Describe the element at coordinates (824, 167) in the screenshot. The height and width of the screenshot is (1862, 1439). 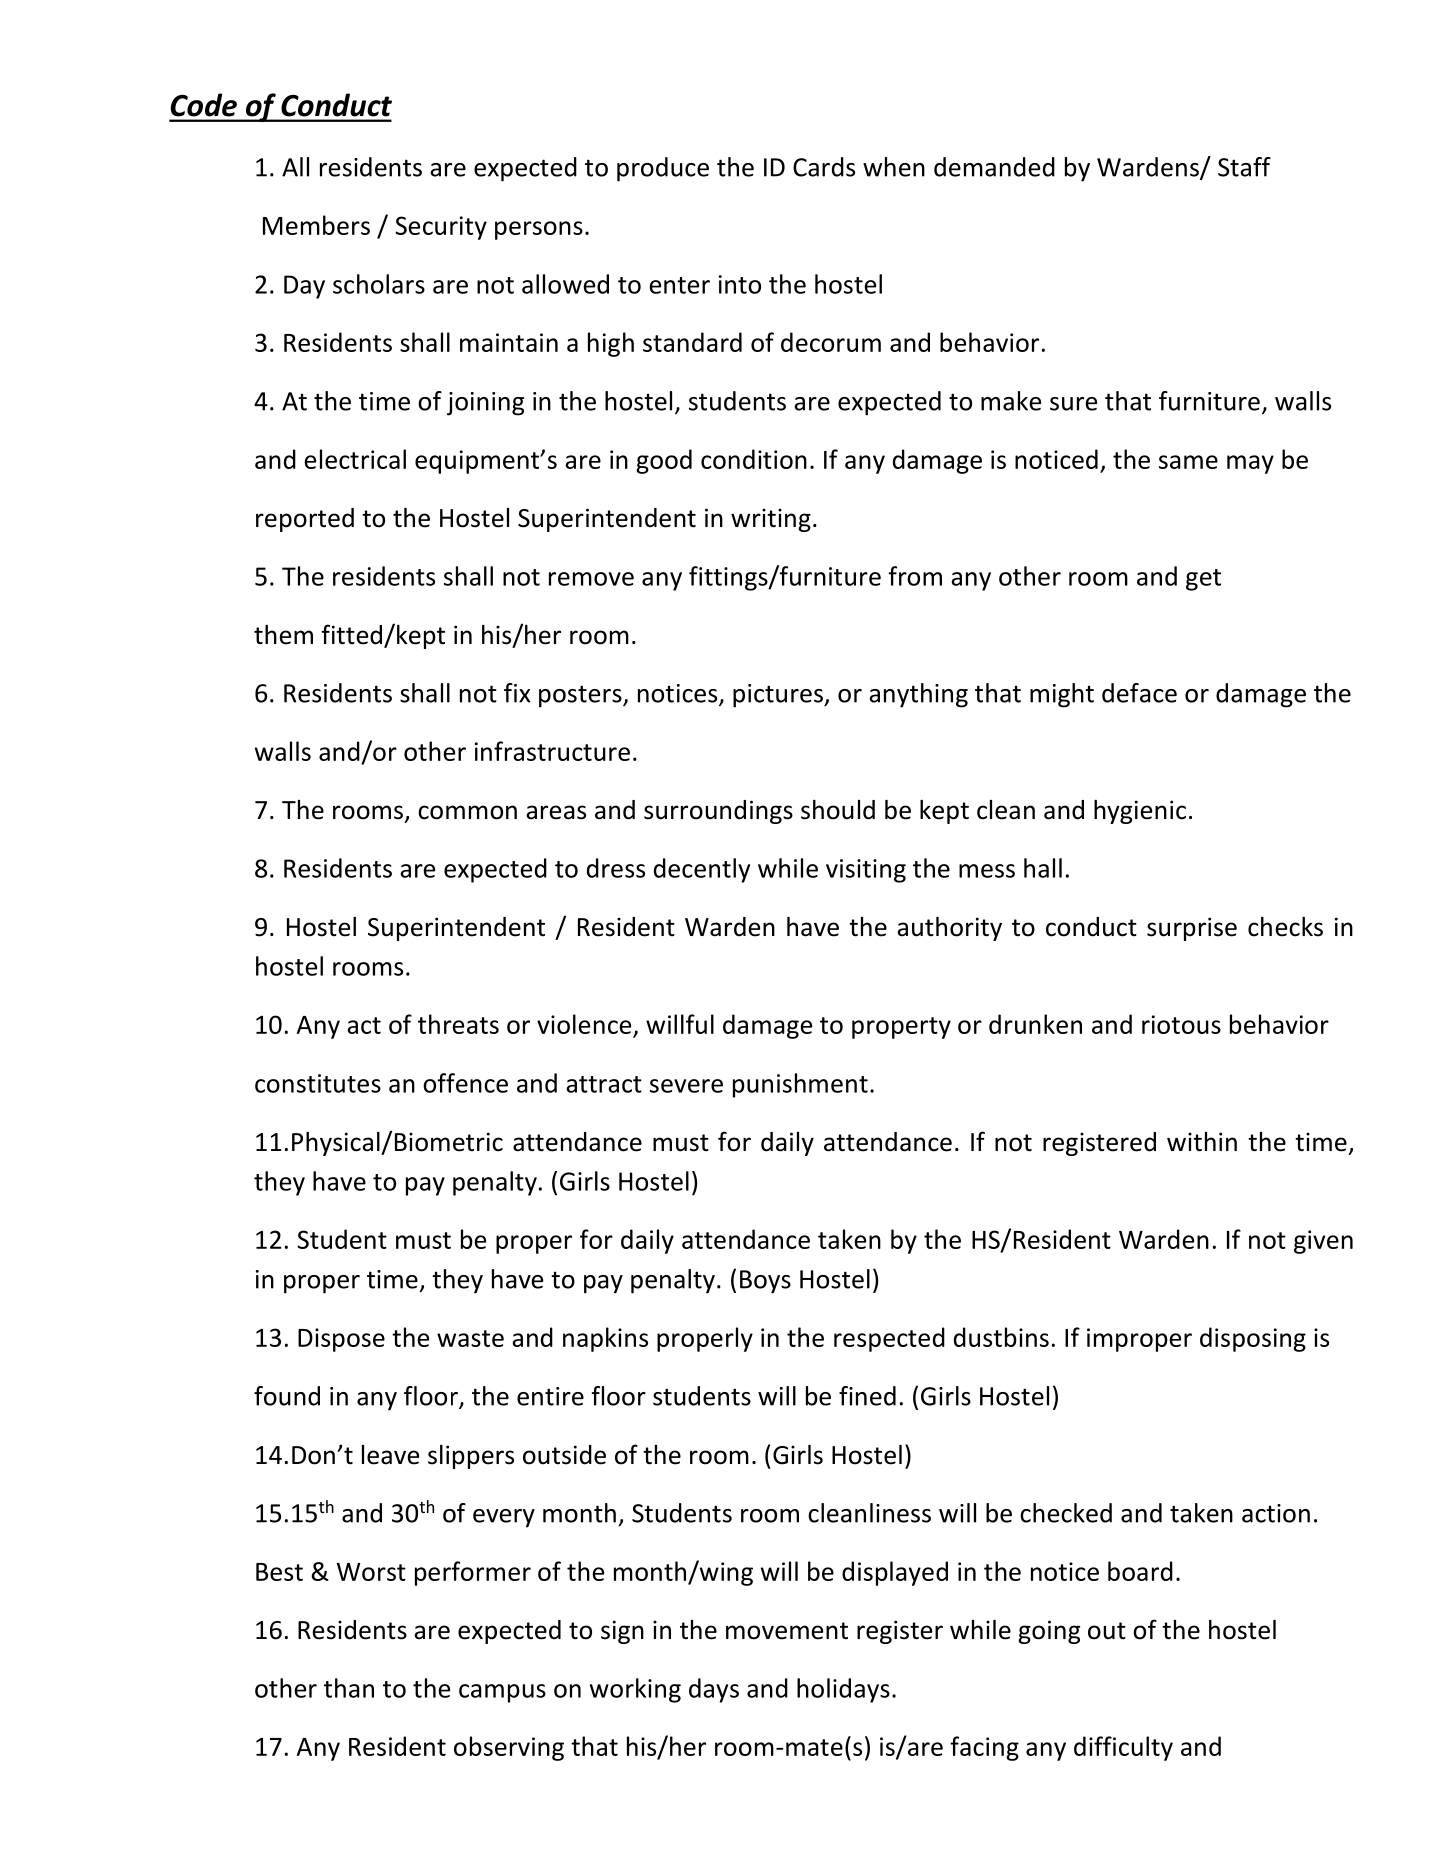
I see `Cards` at that location.
